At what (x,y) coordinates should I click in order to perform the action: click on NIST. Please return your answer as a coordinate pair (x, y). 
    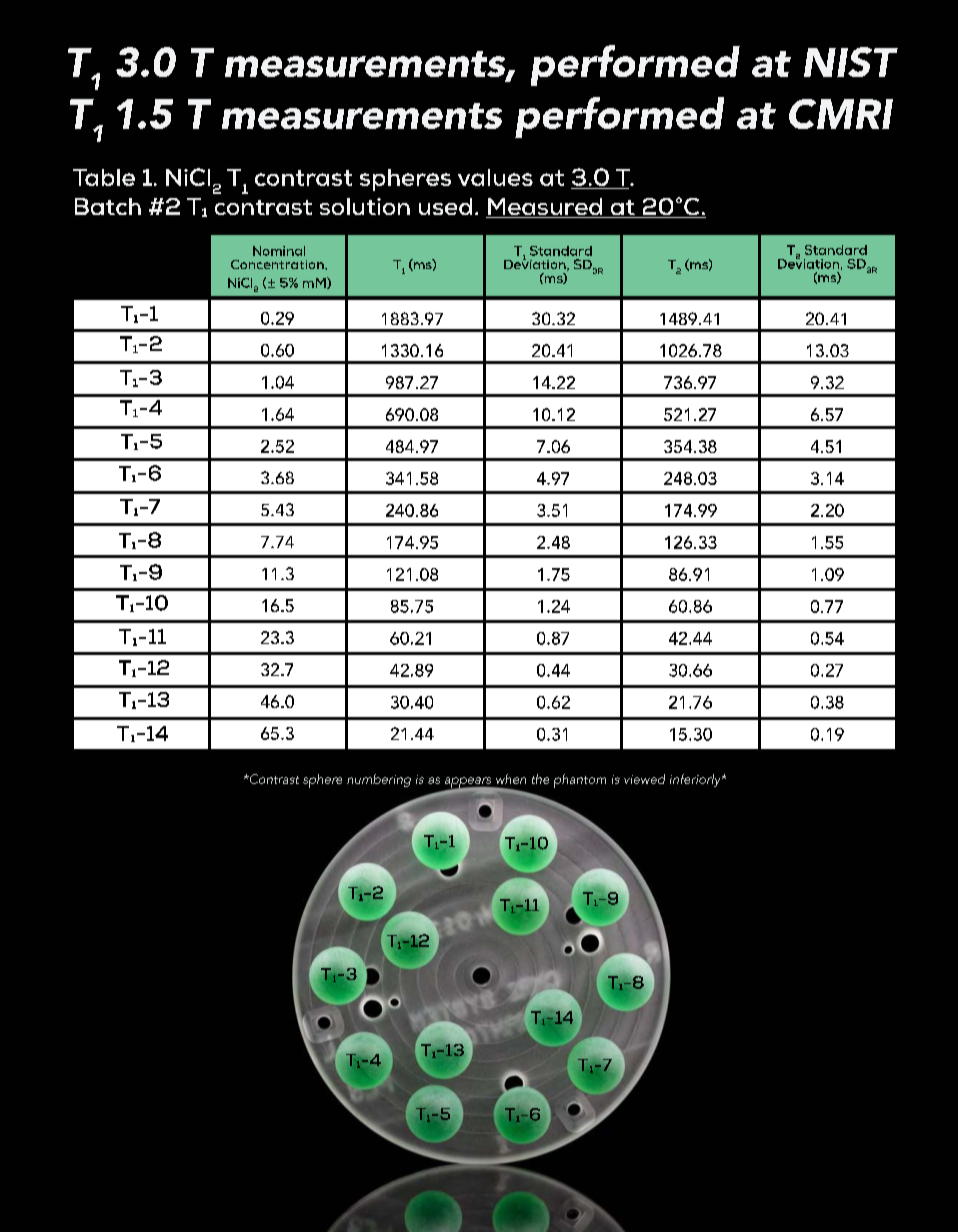
    Looking at the image, I should click on (851, 62).
